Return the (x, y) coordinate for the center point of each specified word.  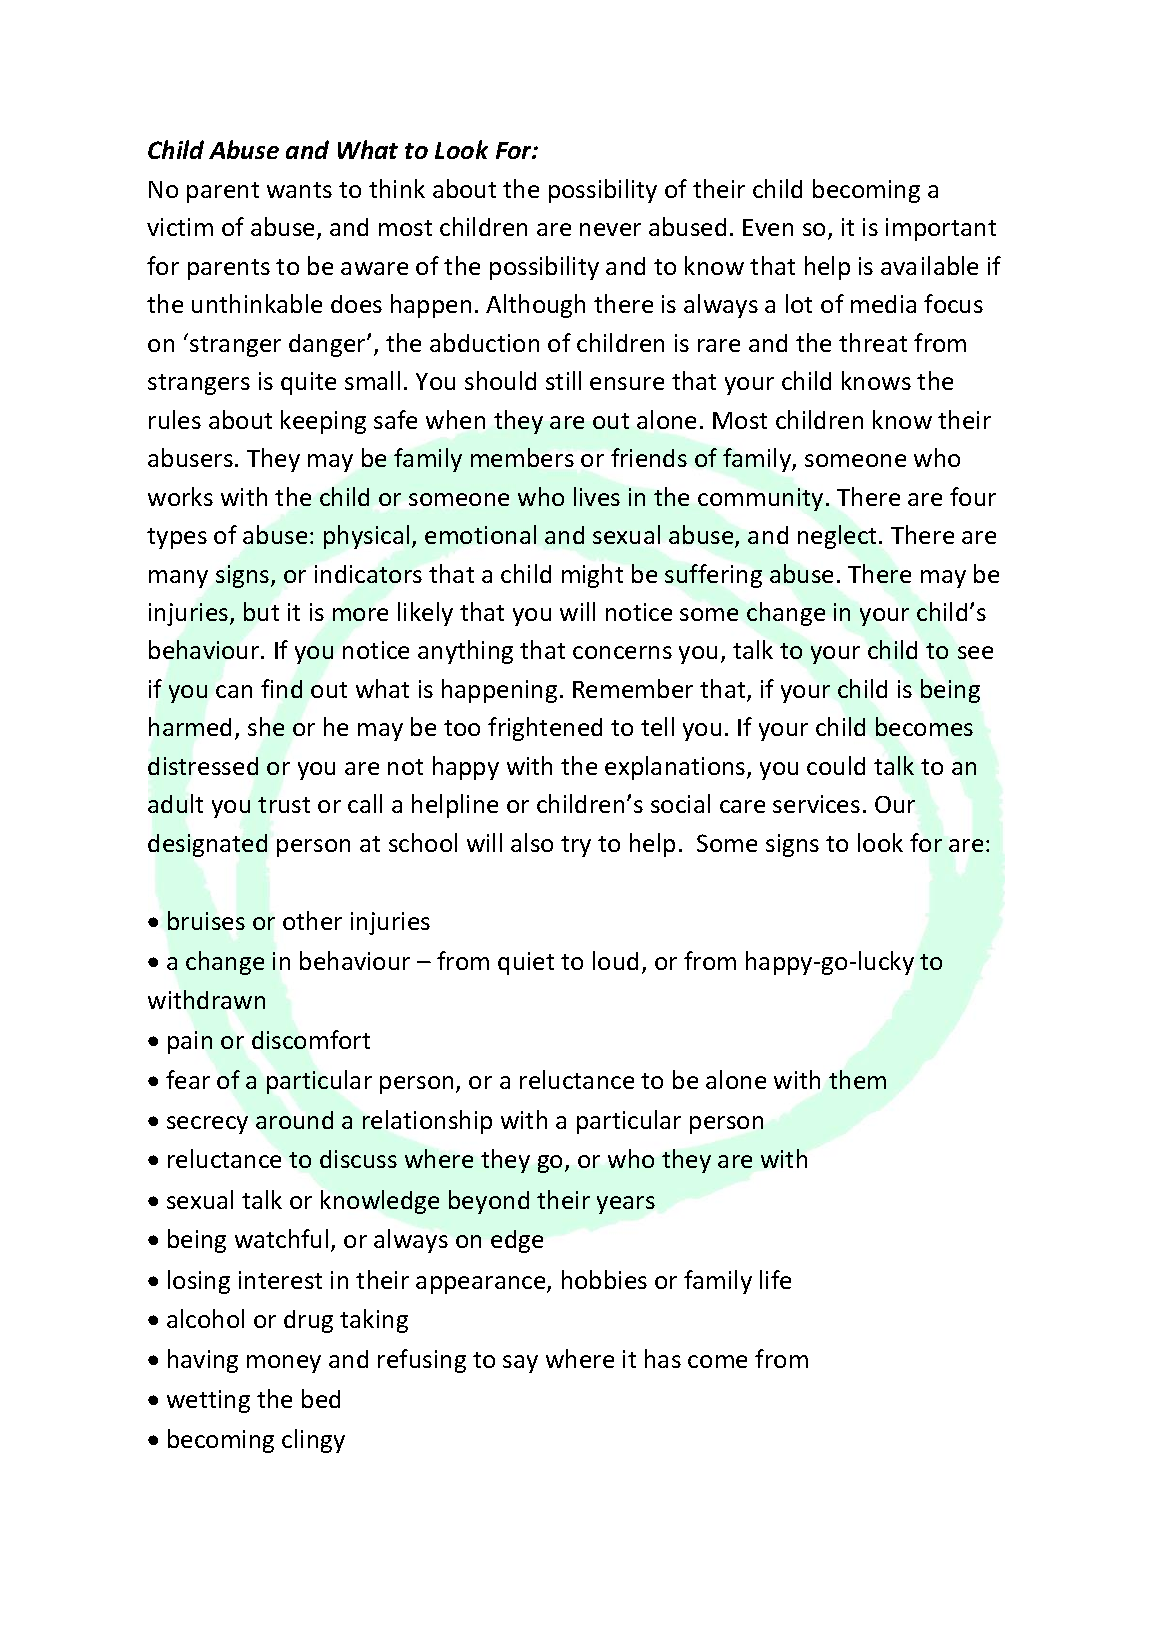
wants (299, 190)
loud (615, 960)
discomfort (311, 1039)
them (857, 1079)
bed (321, 1398)
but (261, 611)
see (975, 652)
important (941, 229)
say (520, 1364)
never (610, 229)
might (592, 576)
